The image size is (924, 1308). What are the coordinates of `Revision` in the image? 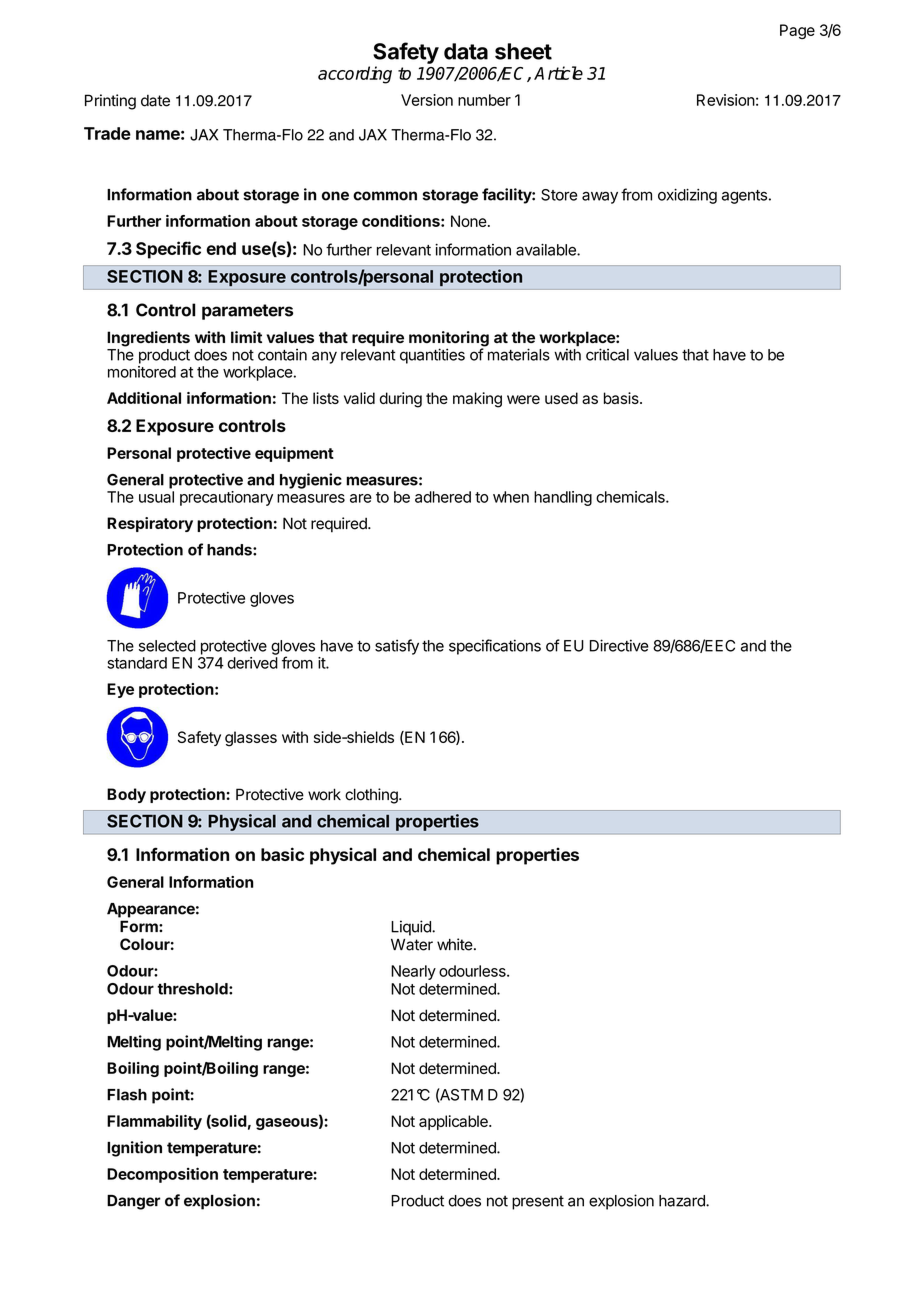 It's located at (726, 100).
